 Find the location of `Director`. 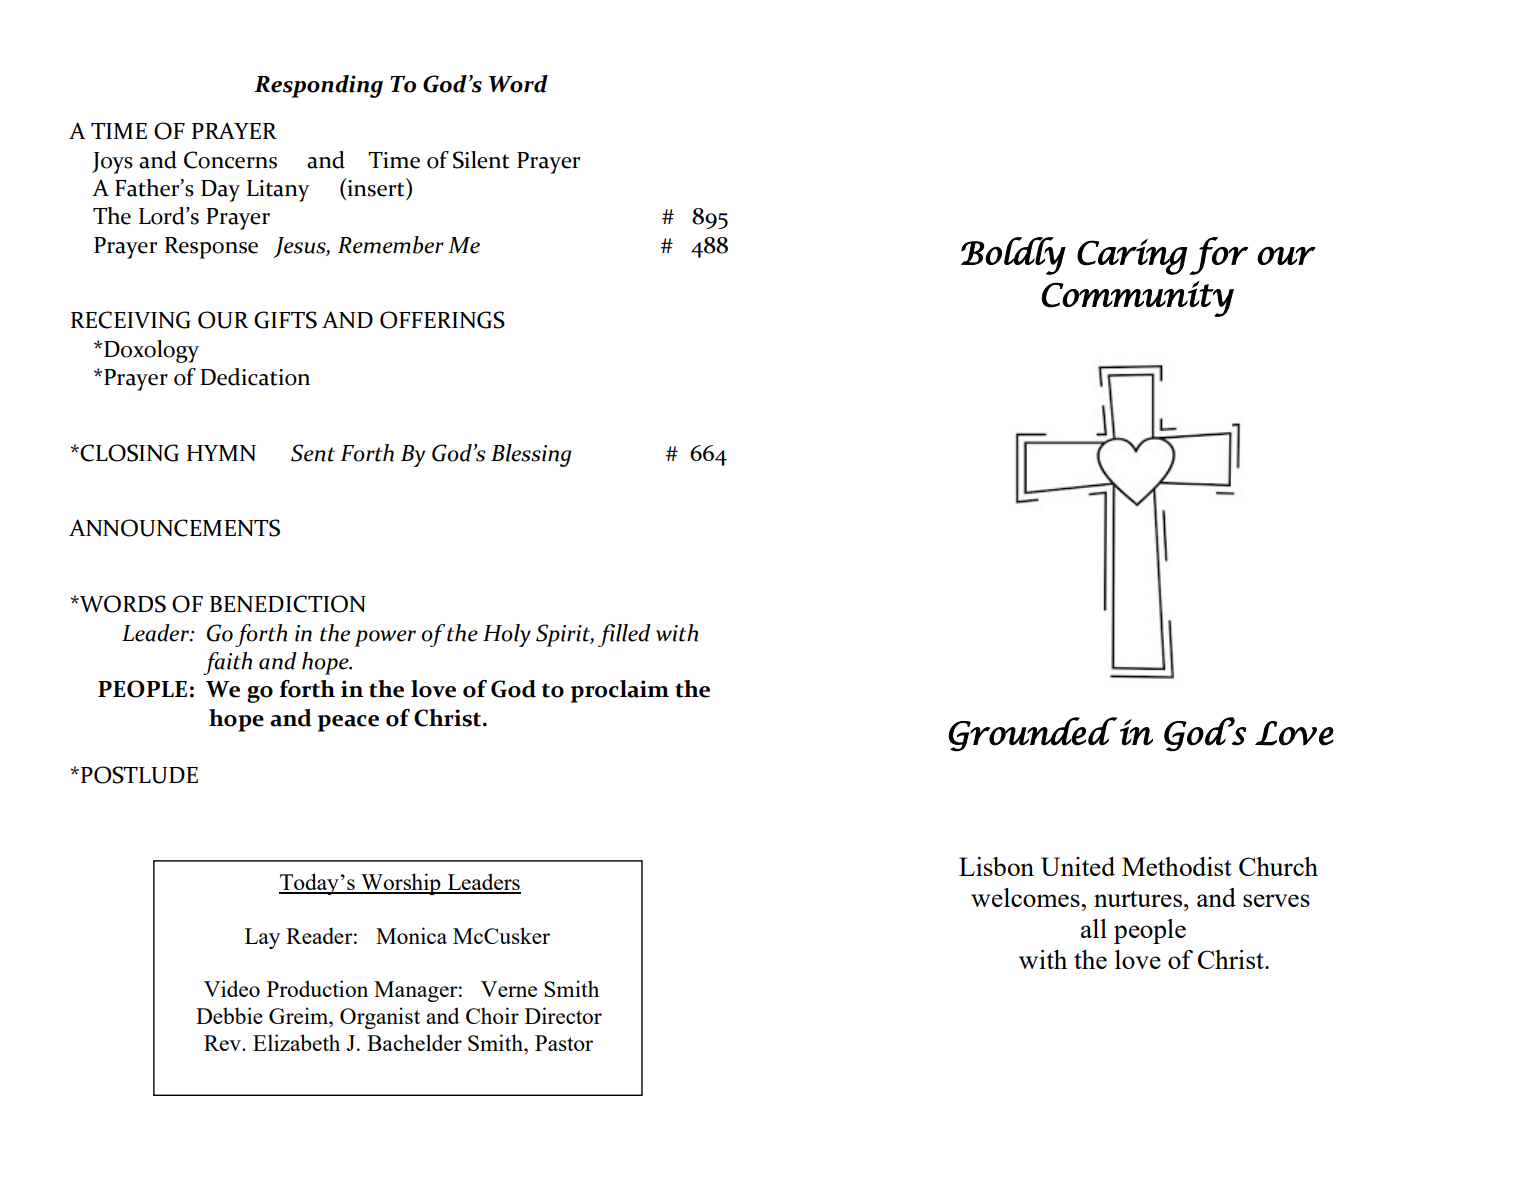

Director is located at coordinates (563, 1015).
